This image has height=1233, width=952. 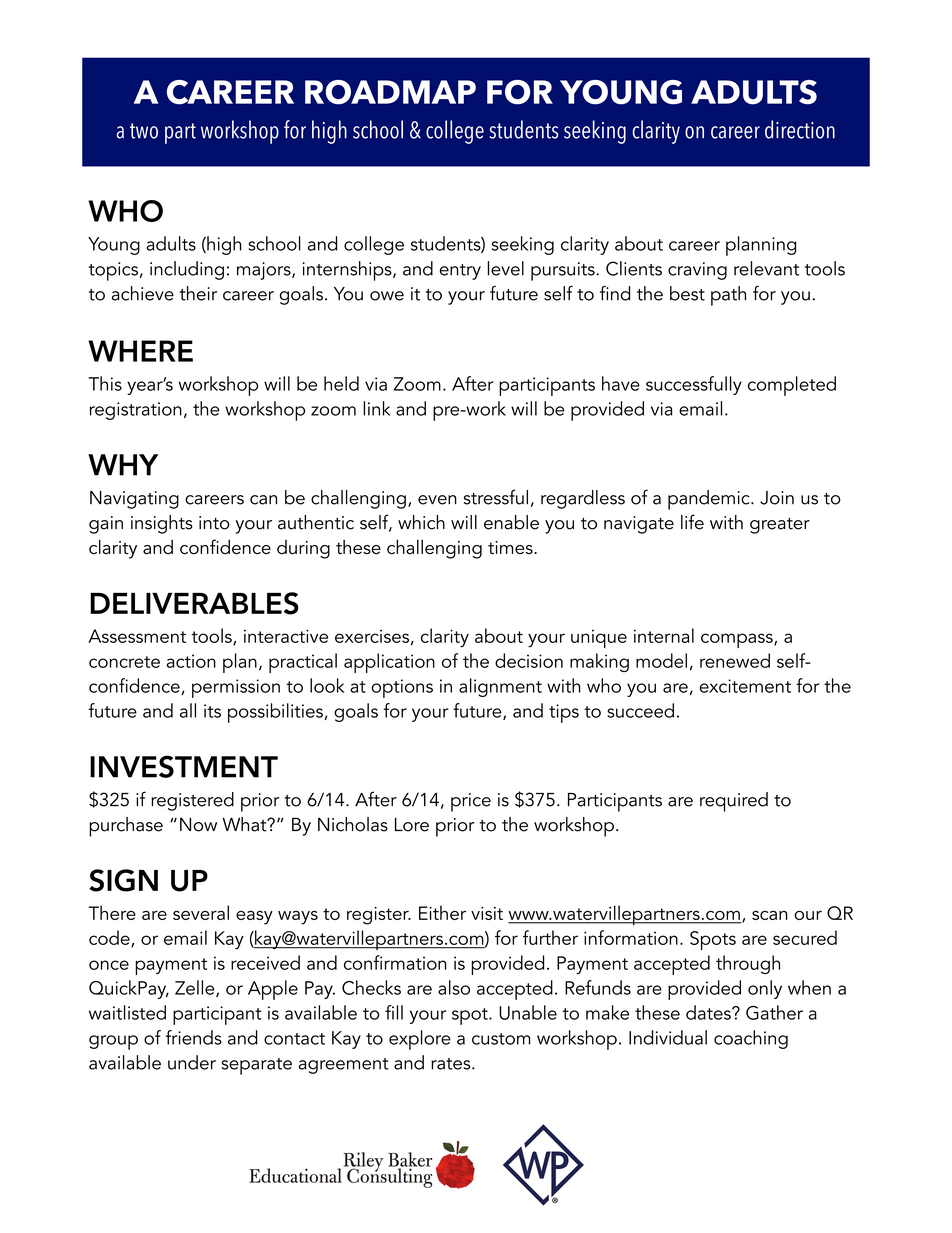 I want to click on rates, so click(x=452, y=1064).
